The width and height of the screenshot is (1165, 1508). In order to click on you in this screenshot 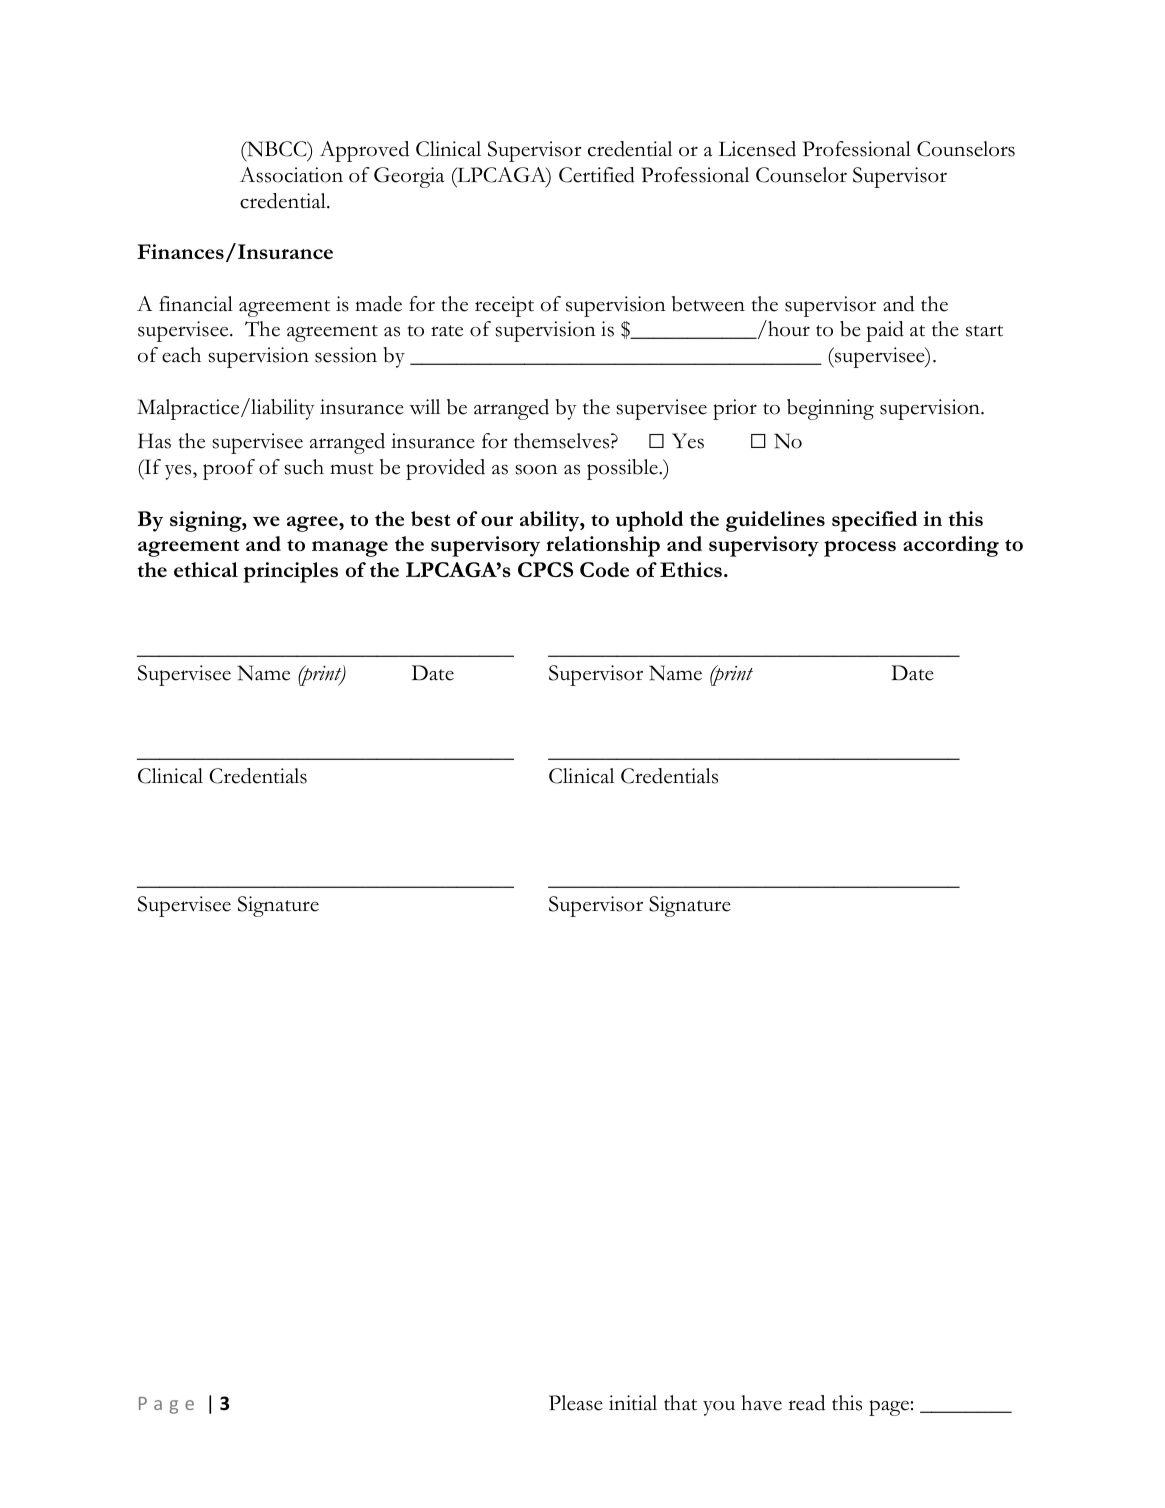, I will do `click(719, 1408)`.
